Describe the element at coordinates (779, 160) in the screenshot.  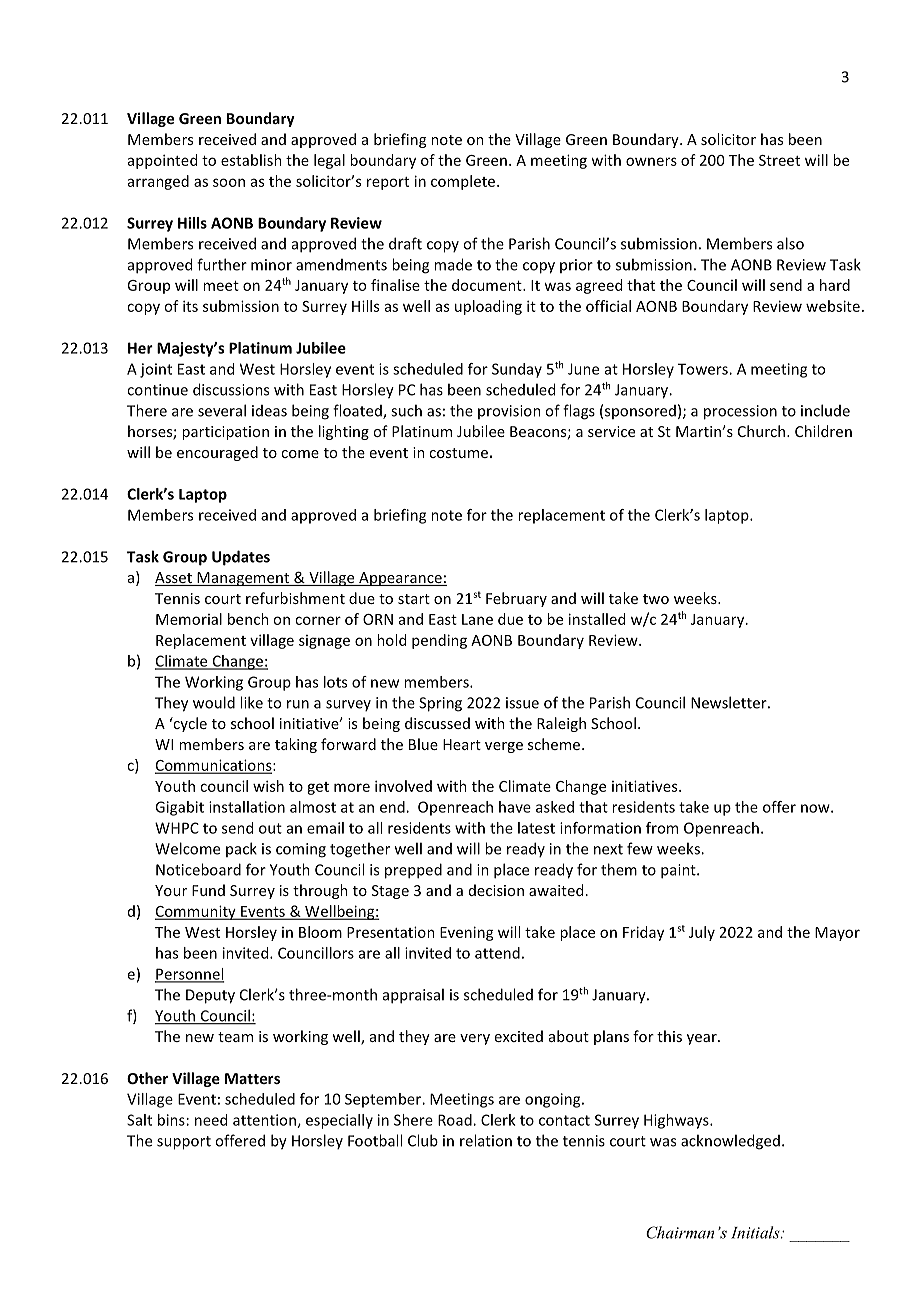
I see `Street` at that location.
